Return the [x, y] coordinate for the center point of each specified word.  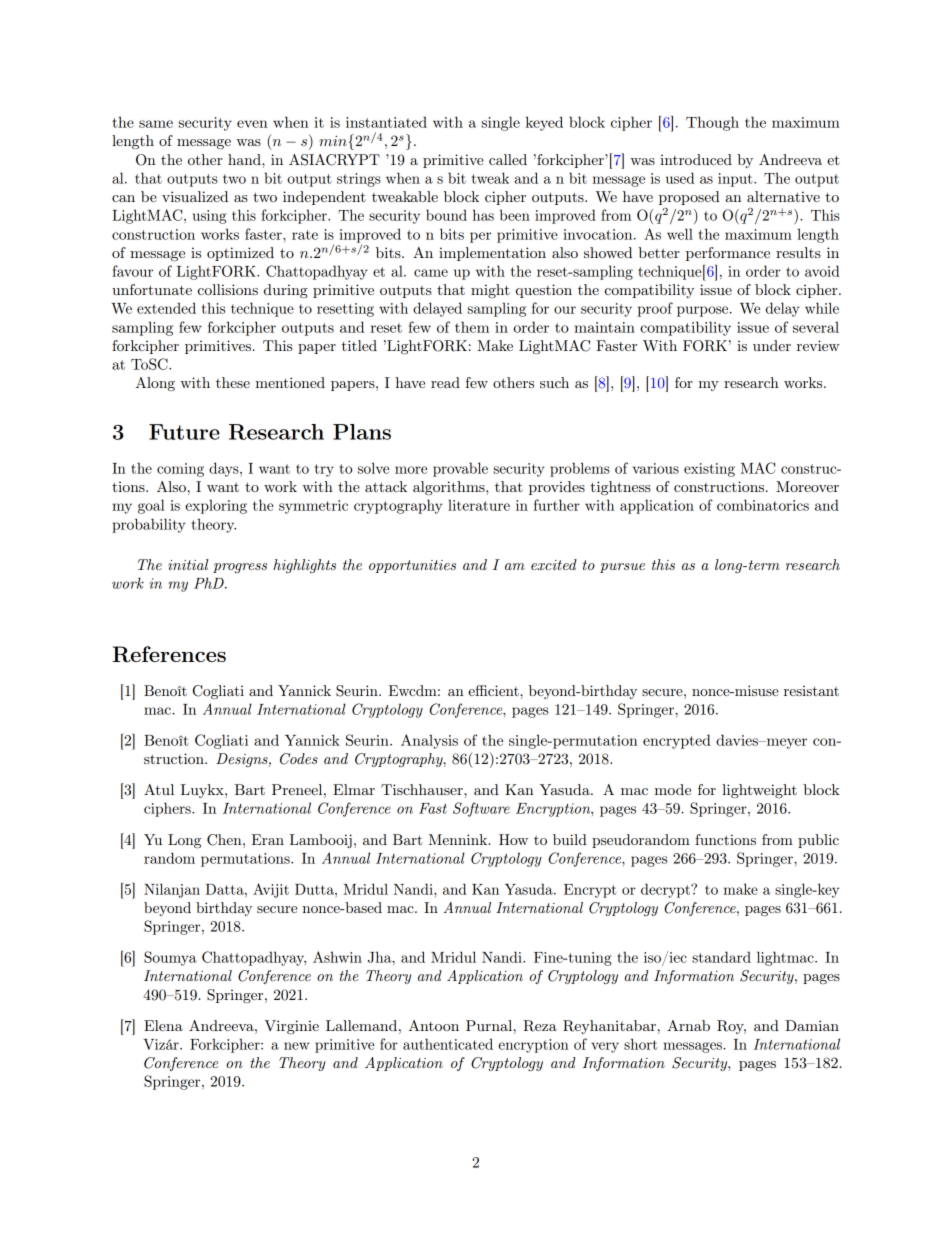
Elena [163, 1025]
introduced [696, 159]
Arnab [688, 1025]
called [508, 159]
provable [460, 469]
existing [709, 470]
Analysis [429, 741]
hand [245, 159]
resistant [811, 690]
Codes [299, 759]
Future [184, 432]
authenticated [448, 1044]
